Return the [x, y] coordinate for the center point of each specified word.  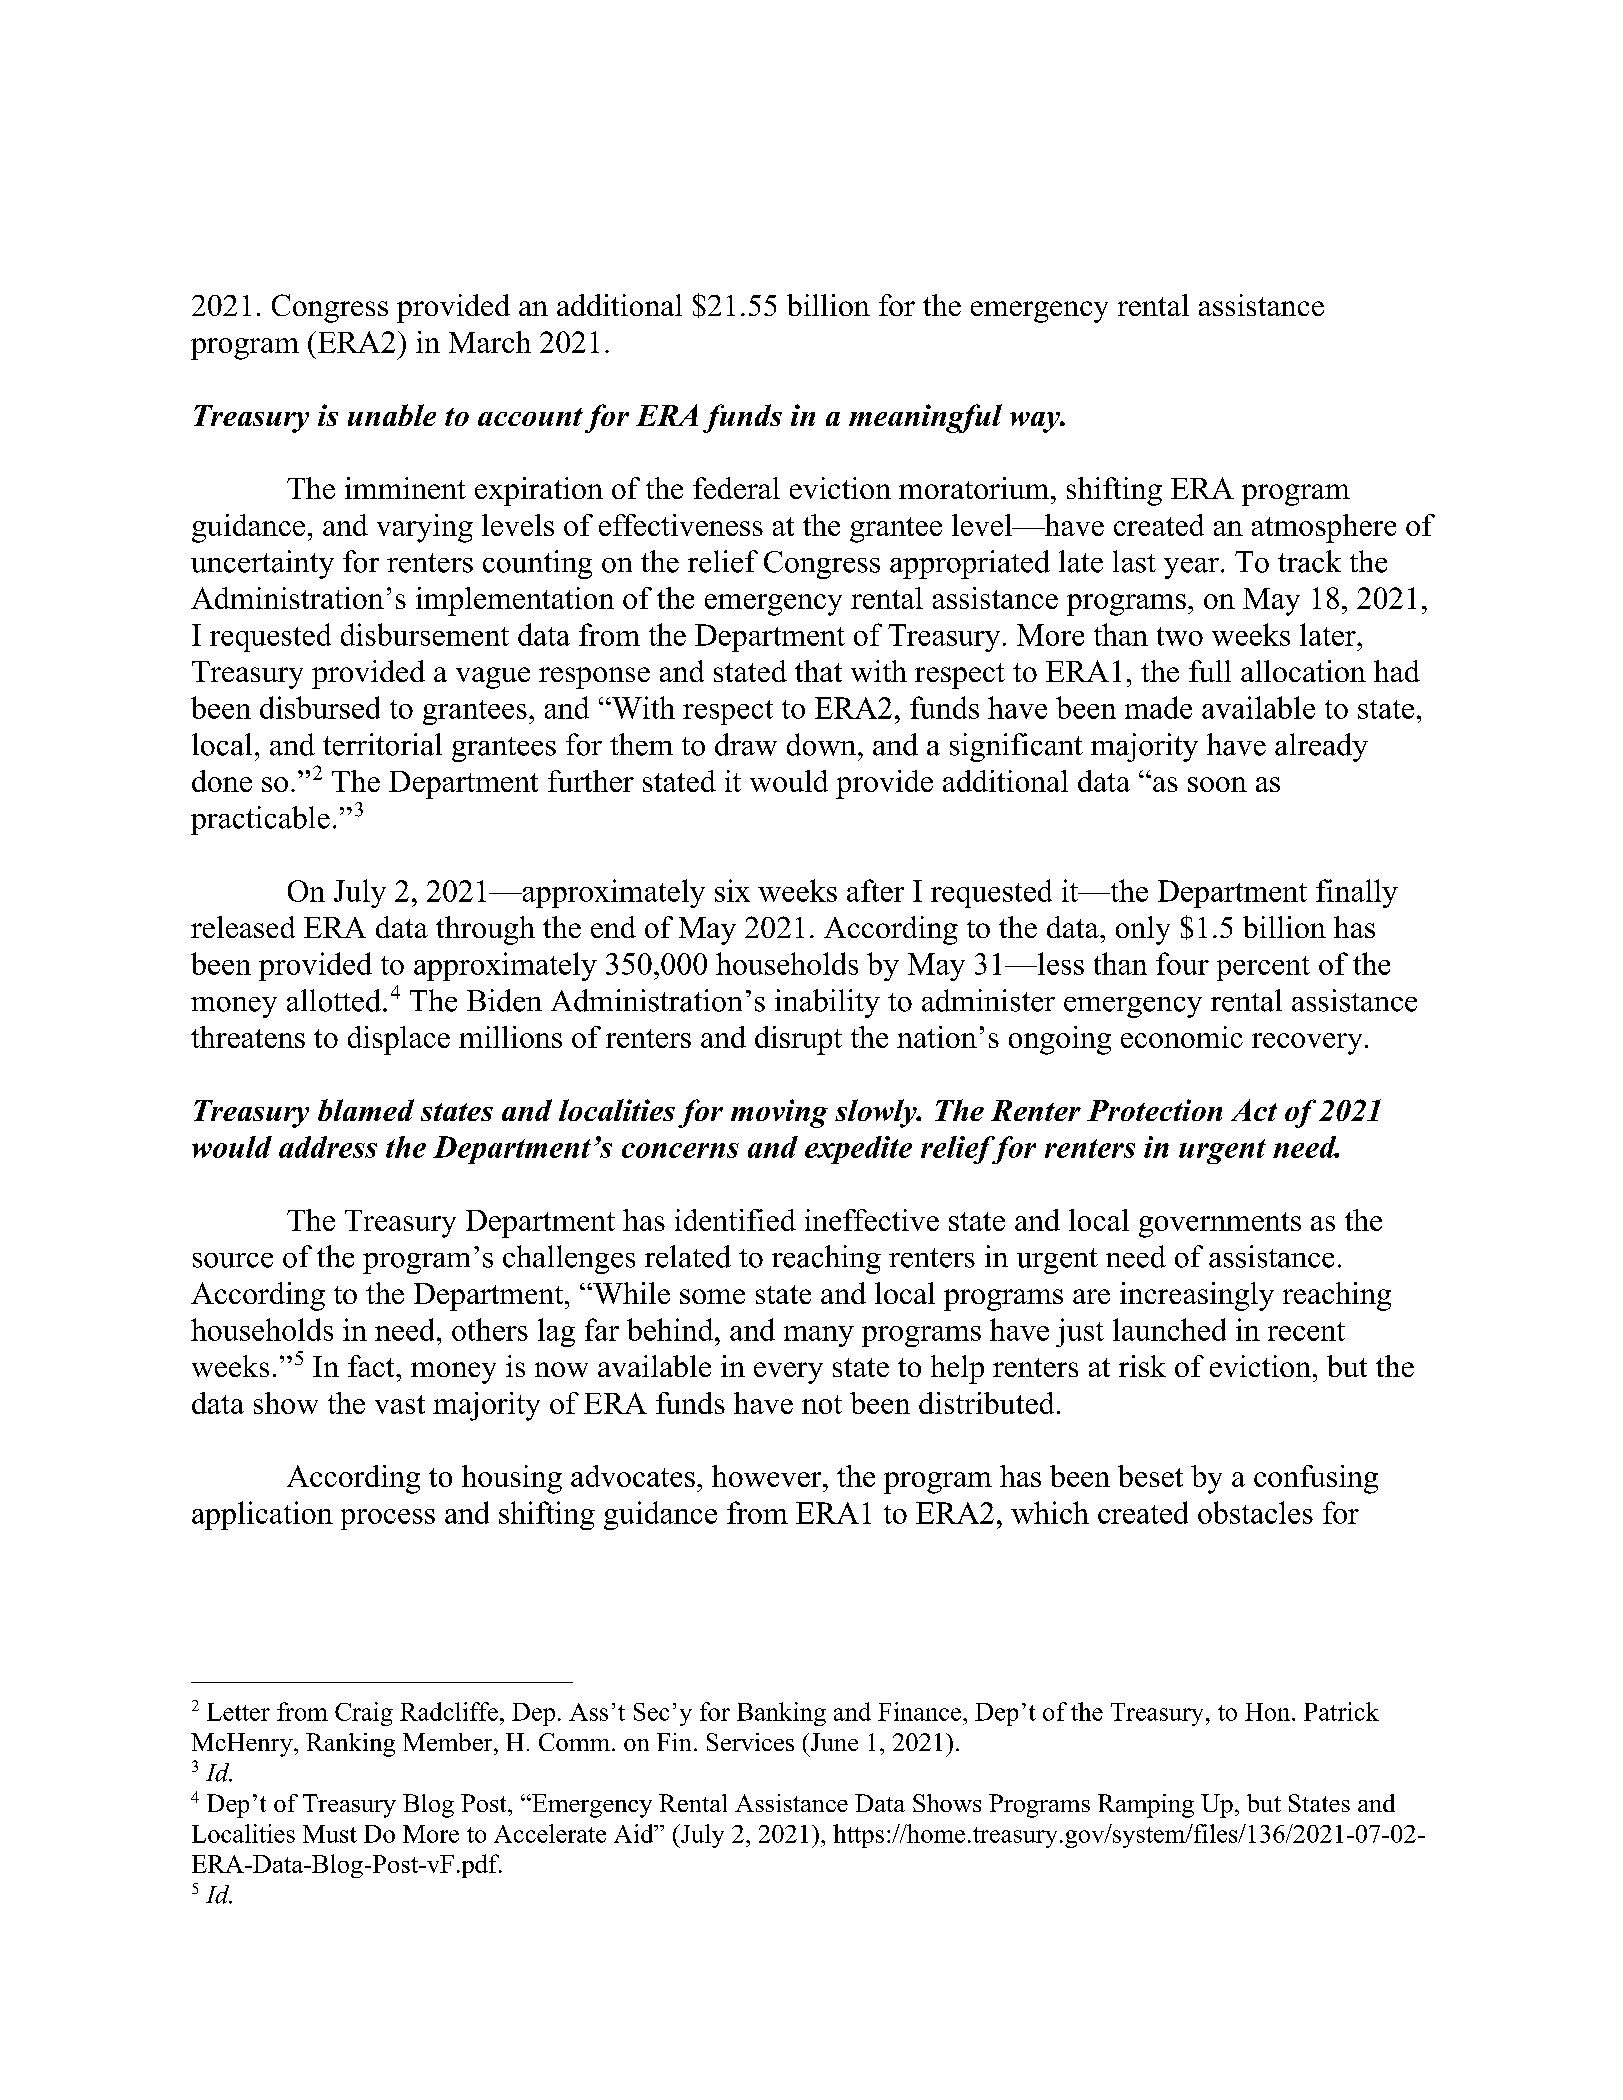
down [823, 744]
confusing [1316, 1479]
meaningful [925, 418]
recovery [1307, 1044]
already [1321, 747]
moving [779, 1113]
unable [392, 415]
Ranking [350, 1745]
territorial [382, 744]
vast [400, 1404]
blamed [366, 1110]
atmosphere [1324, 528]
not [822, 1404]
